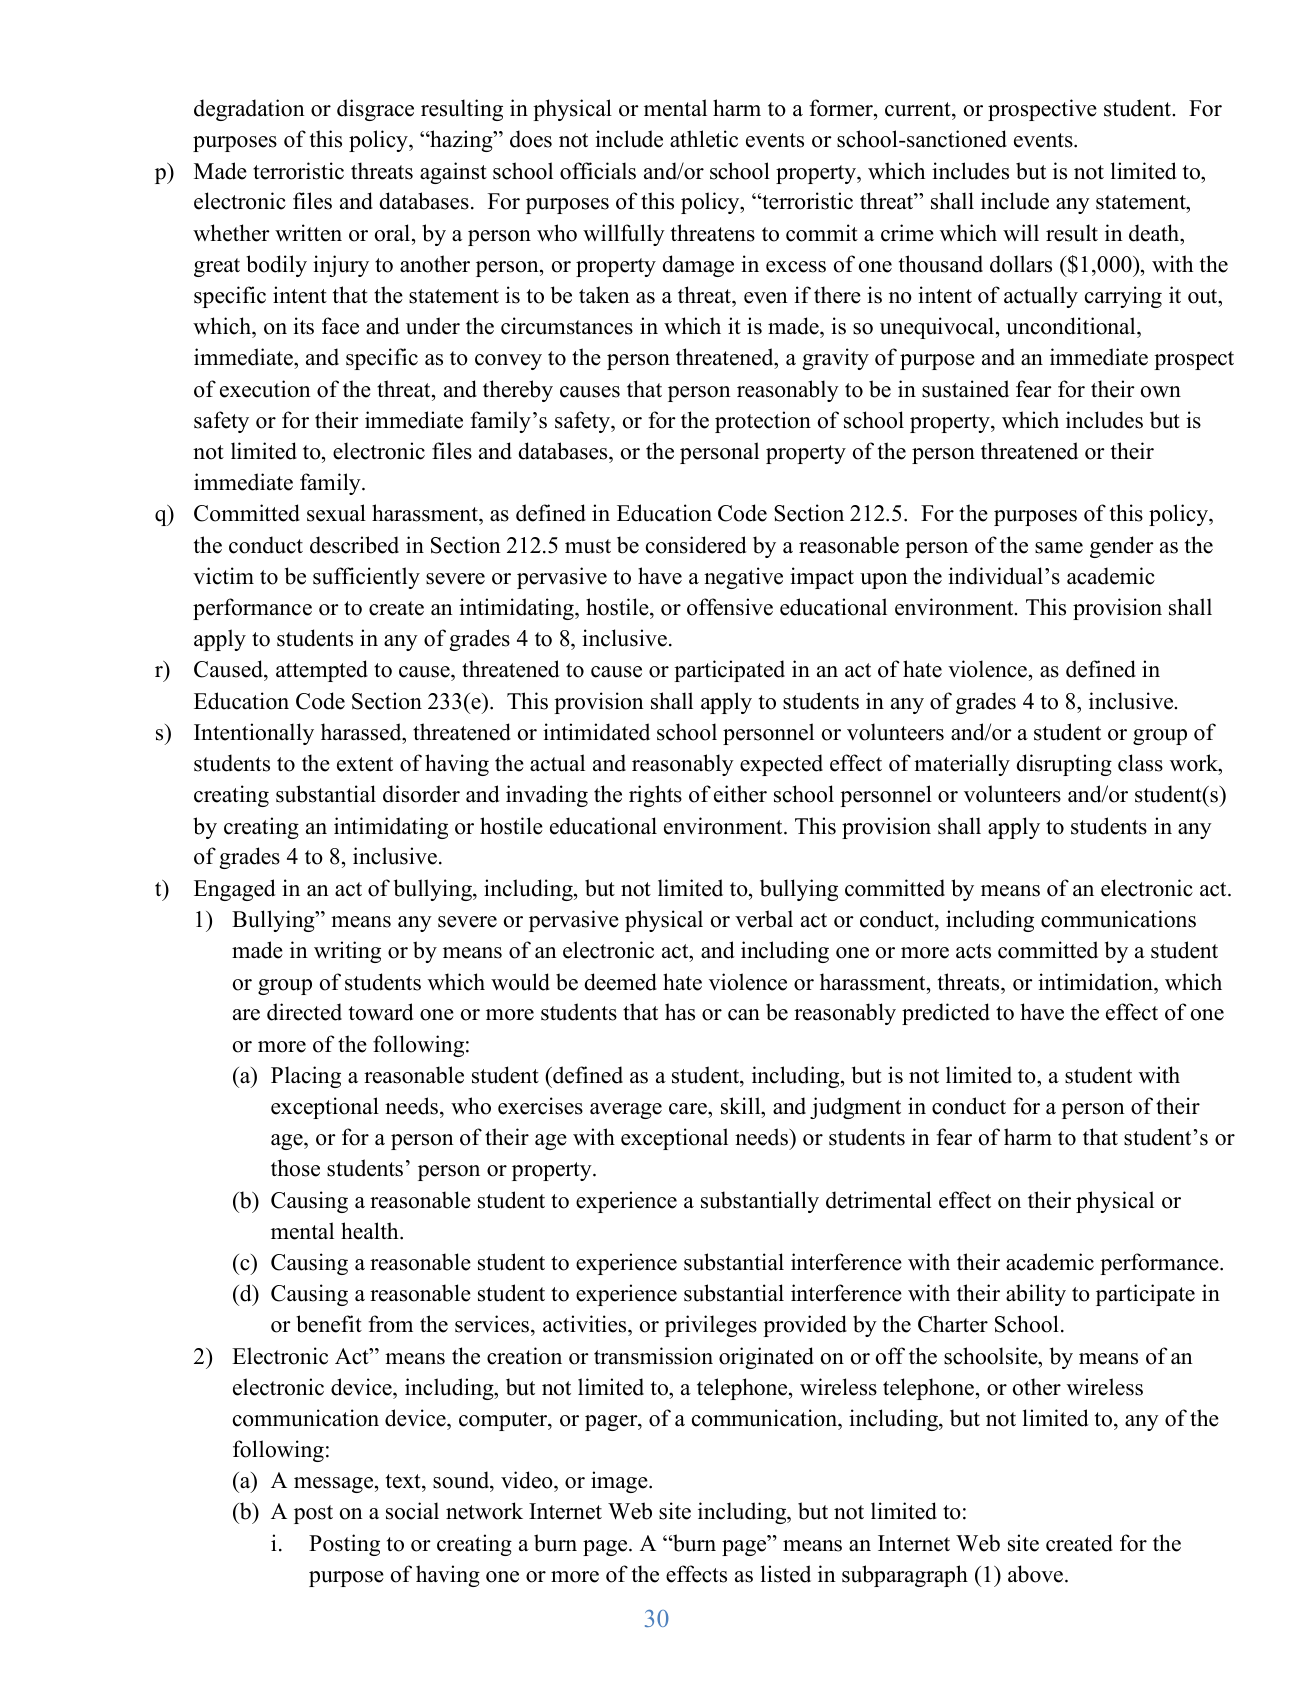  Describe the element at coordinates (1037, 1574) in the screenshot. I see `above` at that location.
